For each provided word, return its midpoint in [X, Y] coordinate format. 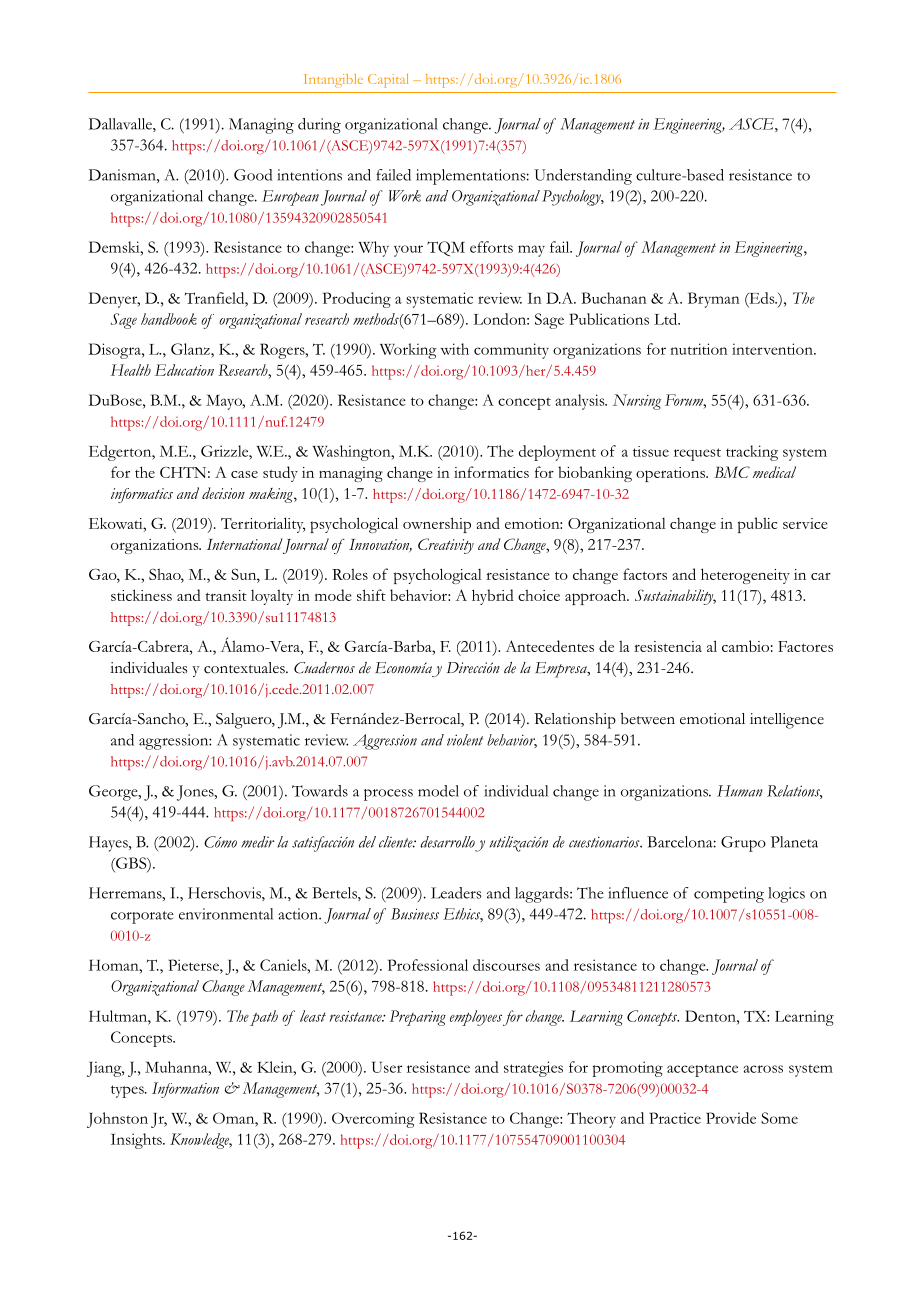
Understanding [583, 177]
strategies [533, 1069]
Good [253, 175]
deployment [557, 453]
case [244, 474]
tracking [752, 453]
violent [465, 740]
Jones [196, 793]
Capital [388, 81]
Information [185, 1090]
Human [740, 791]
